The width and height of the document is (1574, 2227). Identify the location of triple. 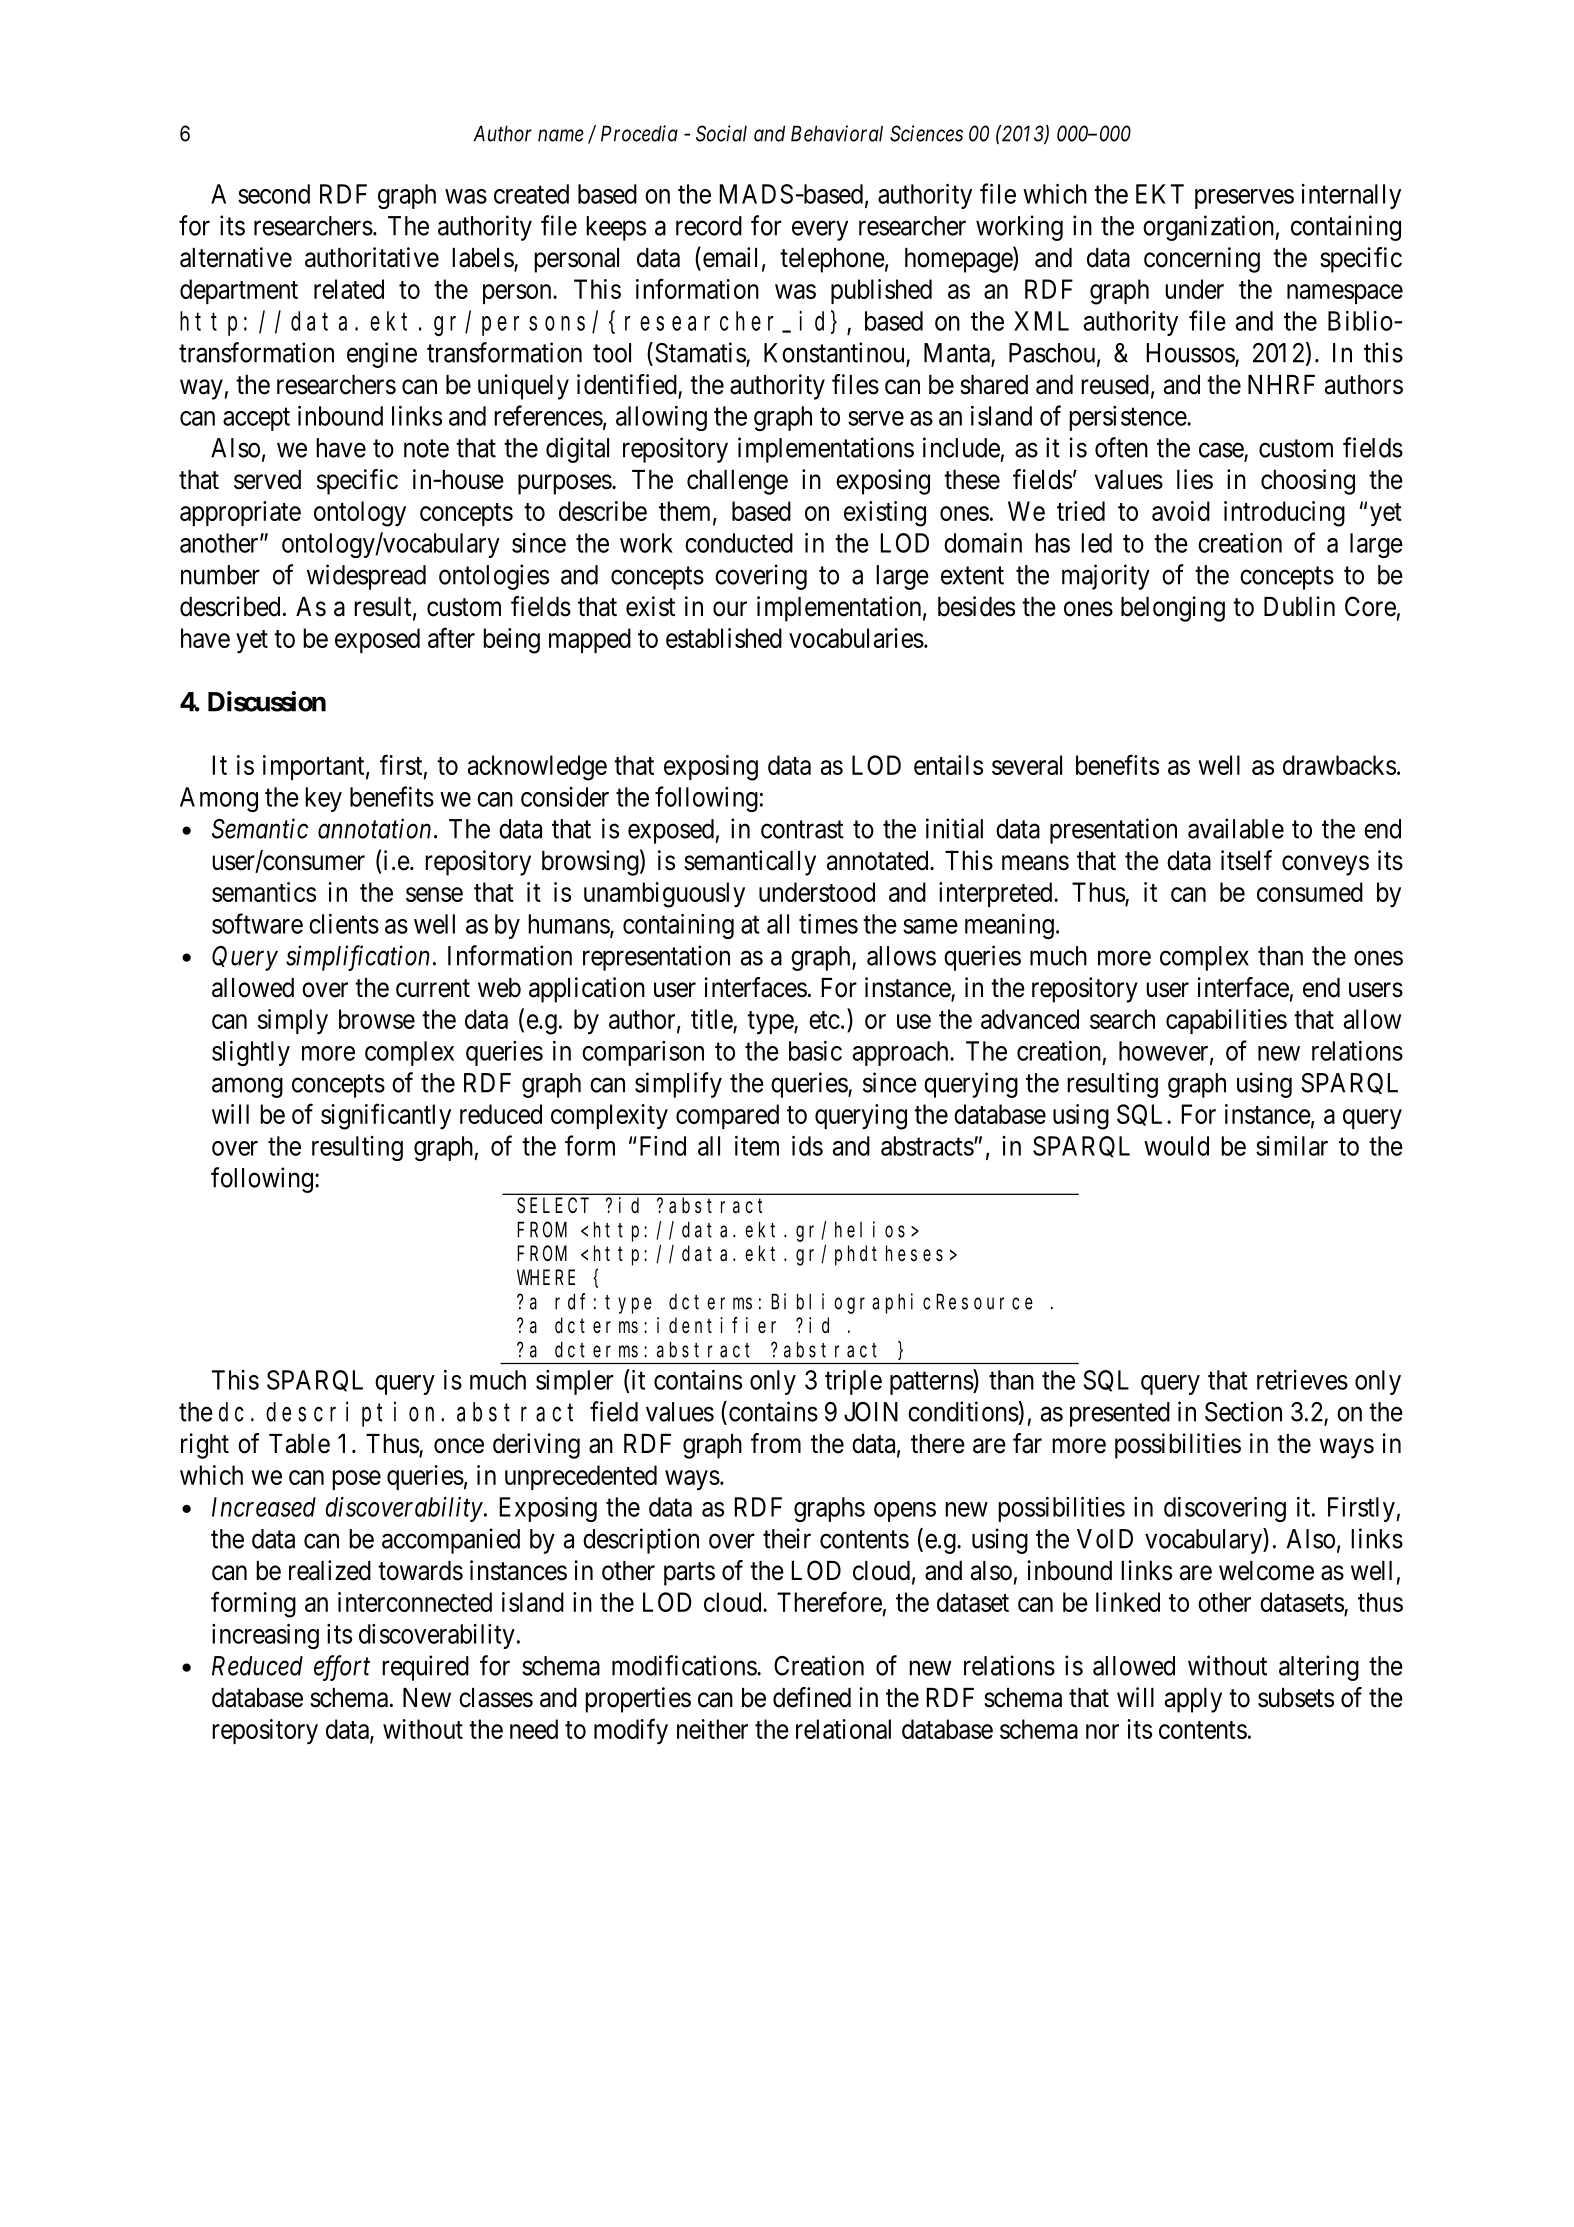
(853, 1382).
